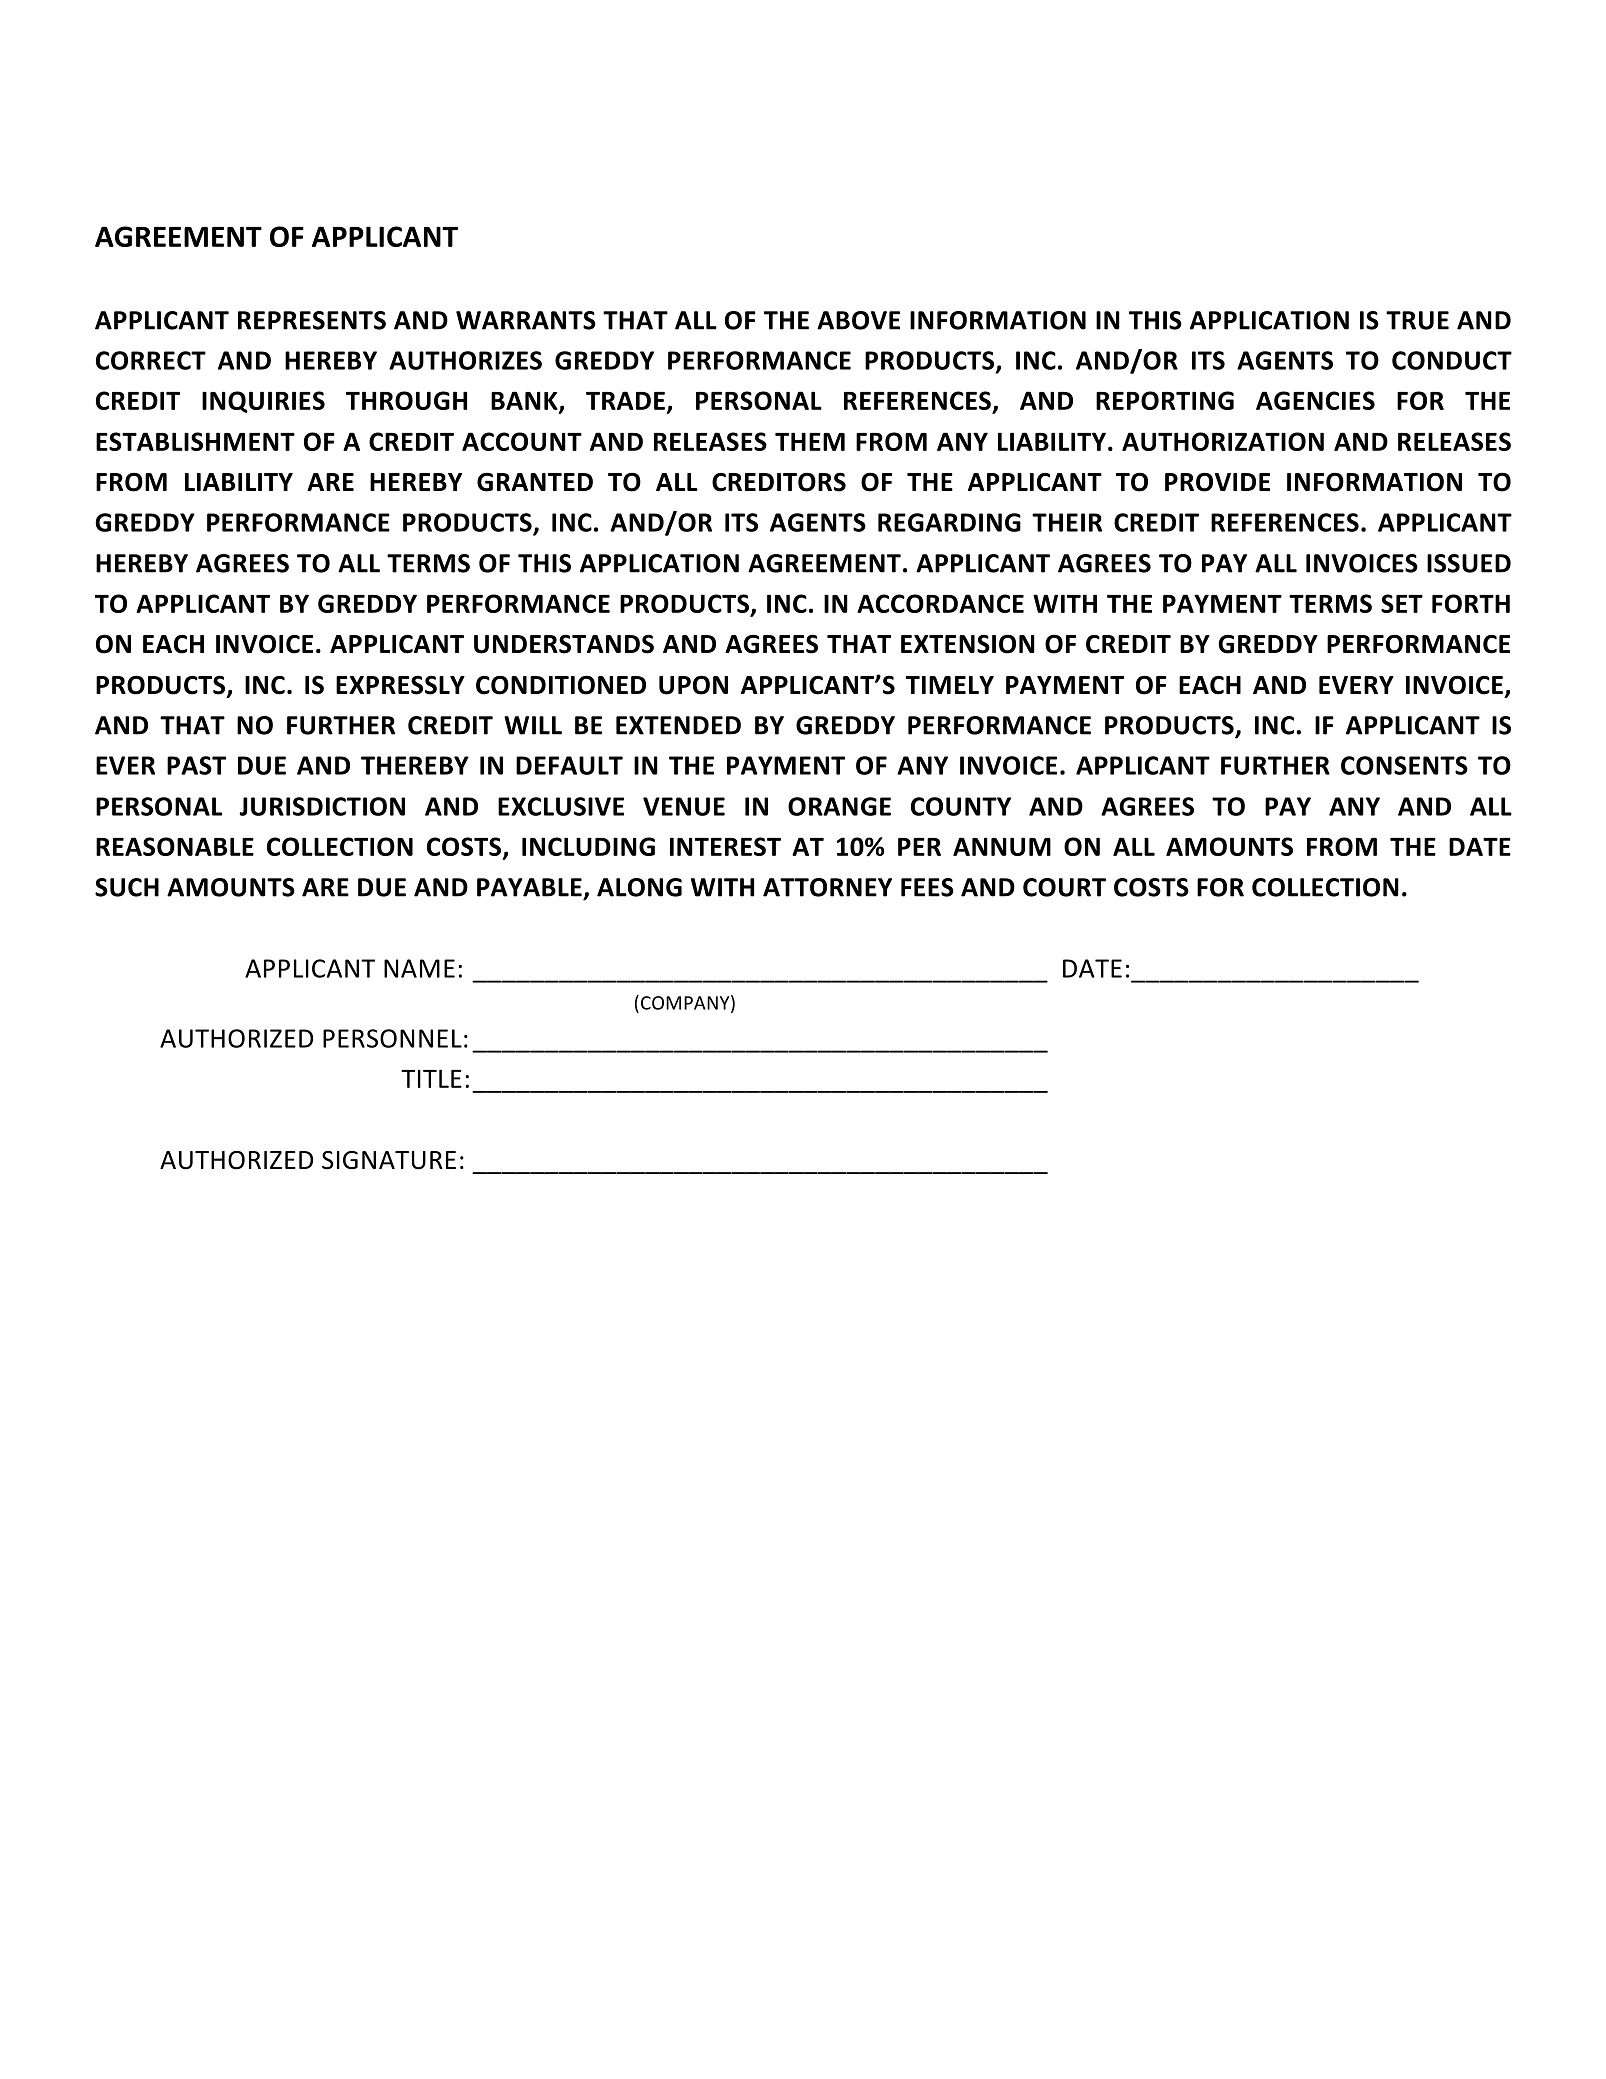 Image resolution: width=1606 pixels, height=2079 pixels. Describe the element at coordinates (263, 402) in the screenshot. I see `INQUIRIES` at that location.
